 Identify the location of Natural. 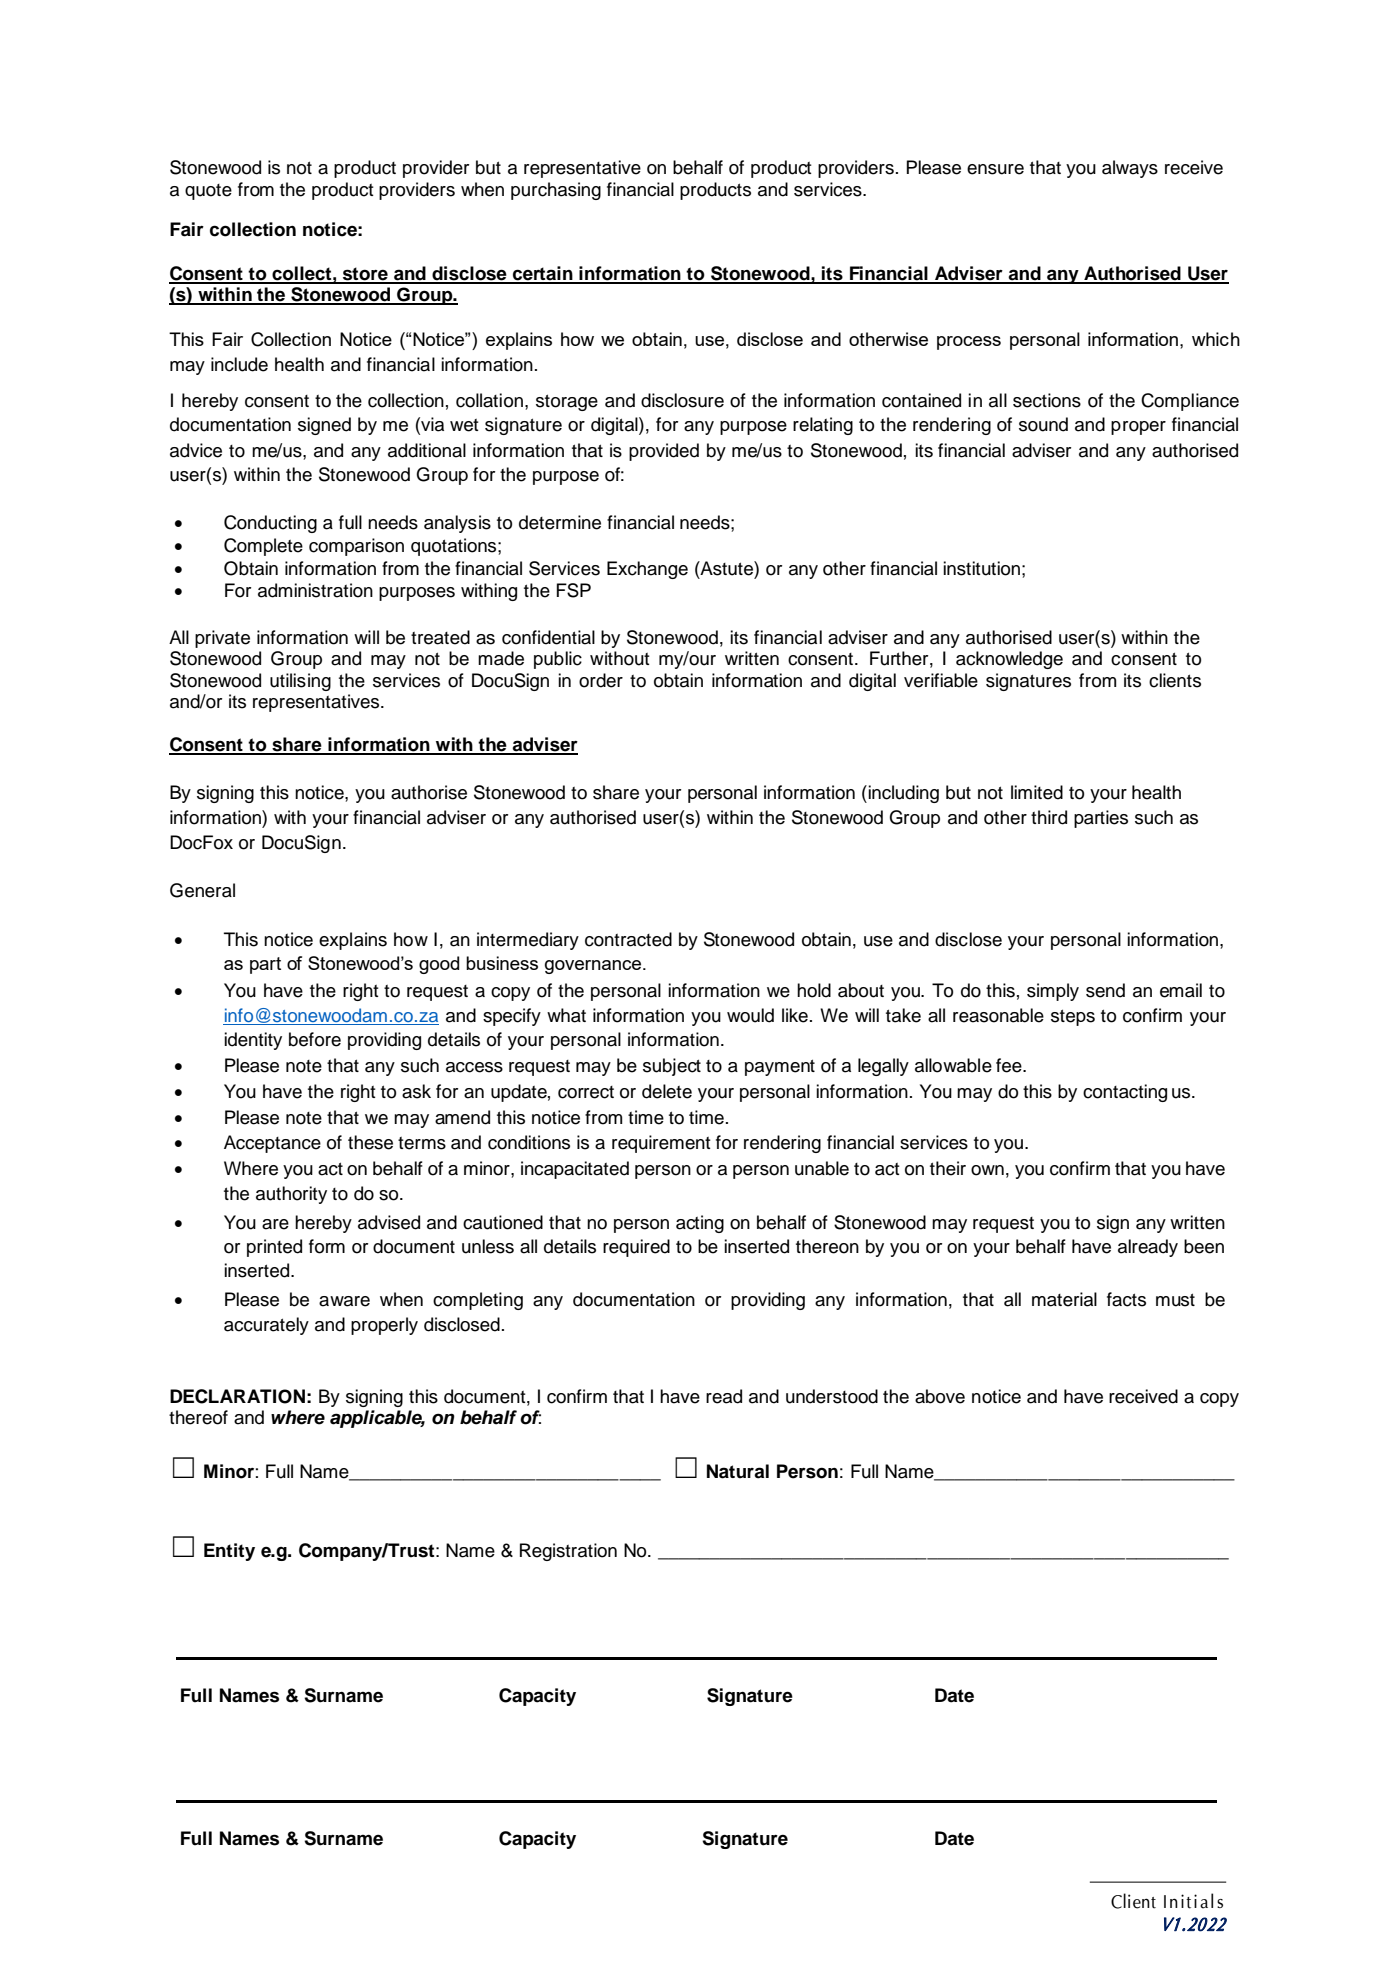
(738, 1471).
